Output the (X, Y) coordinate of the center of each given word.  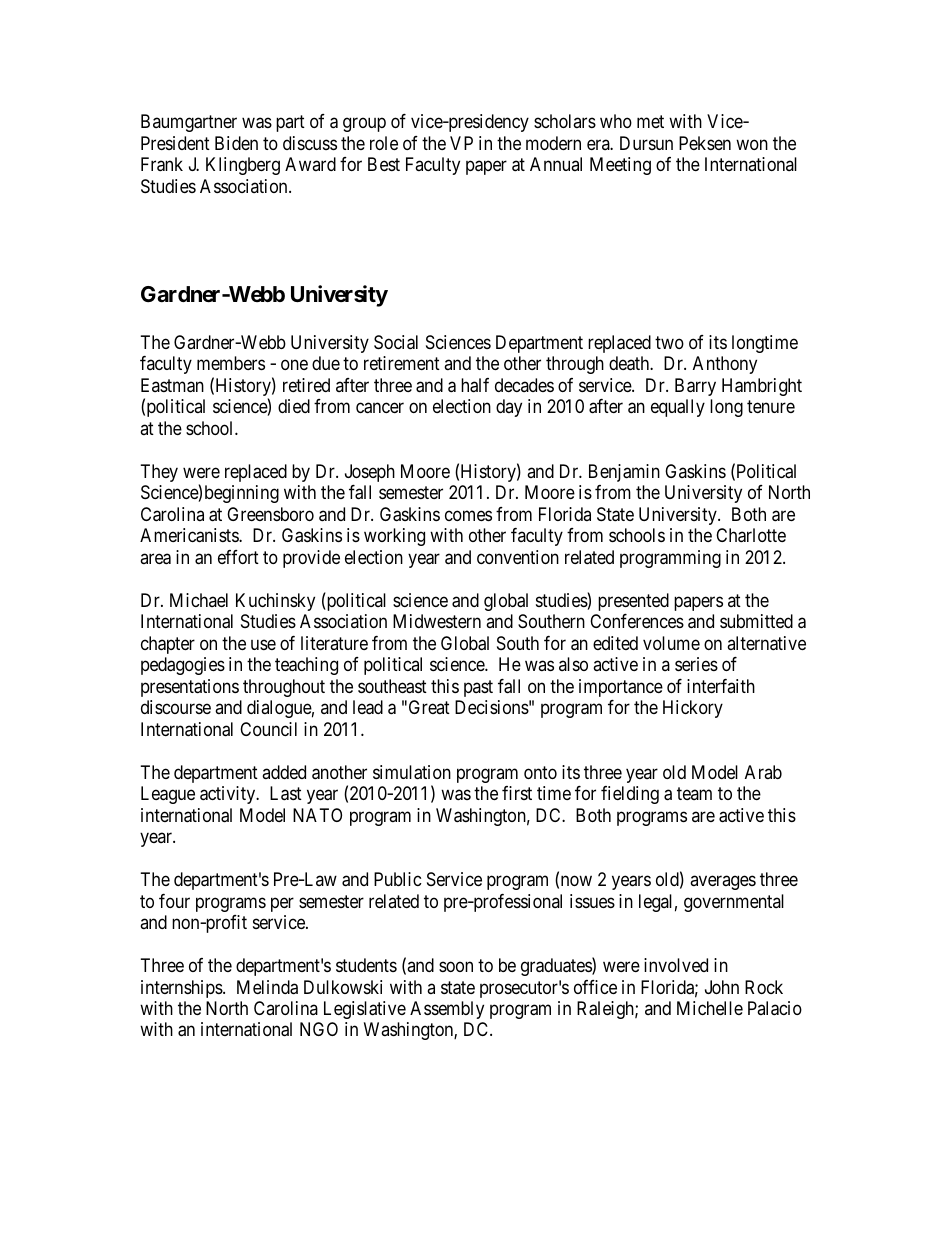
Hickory (693, 709)
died (294, 406)
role (384, 143)
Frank (162, 164)
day (509, 408)
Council (268, 729)
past (478, 688)
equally (678, 408)
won (752, 144)
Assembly (447, 1010)
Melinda (267, 987)
